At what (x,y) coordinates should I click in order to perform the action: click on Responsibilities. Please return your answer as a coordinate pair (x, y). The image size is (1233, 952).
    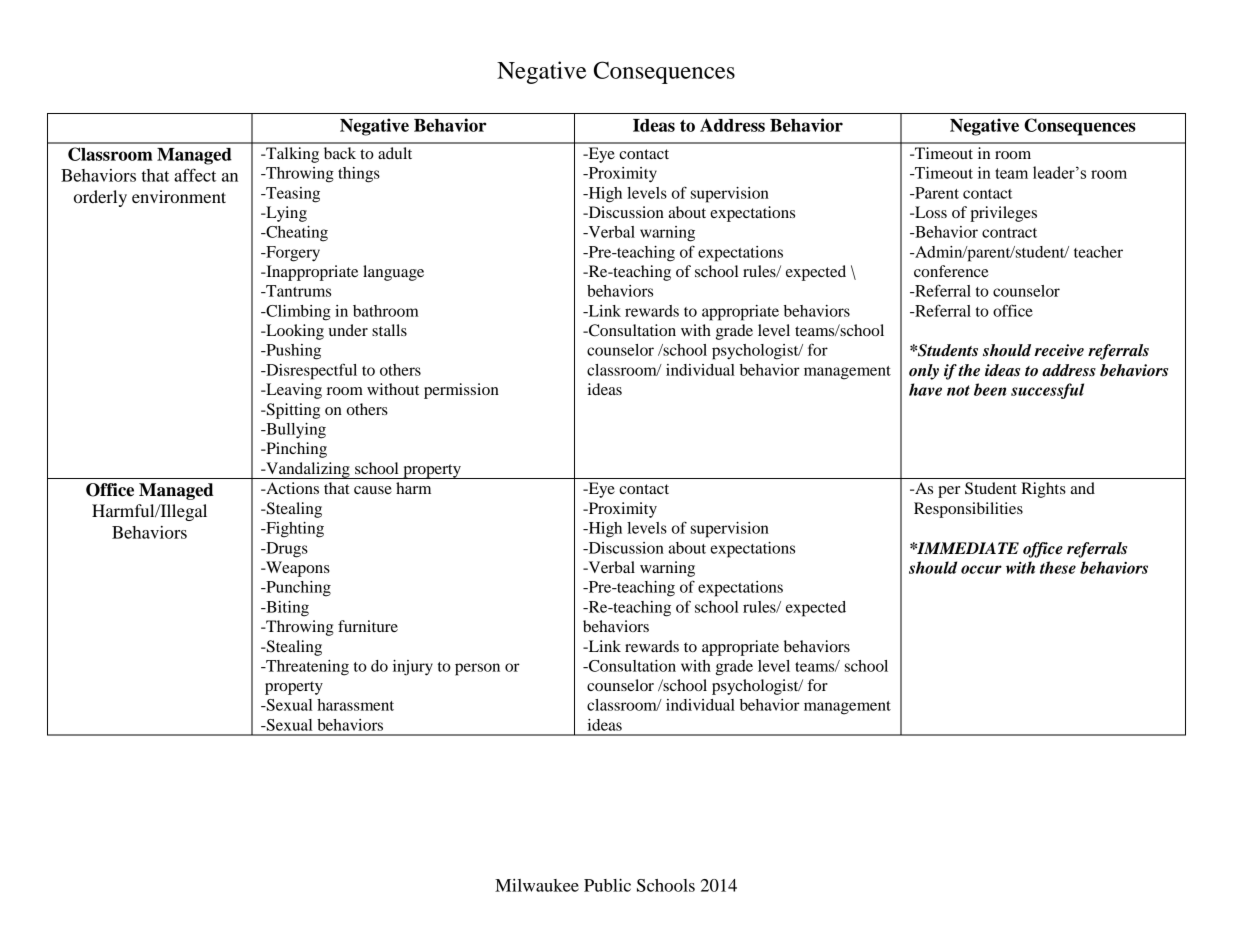
    Looking at the image, I should click on (968, 510).
